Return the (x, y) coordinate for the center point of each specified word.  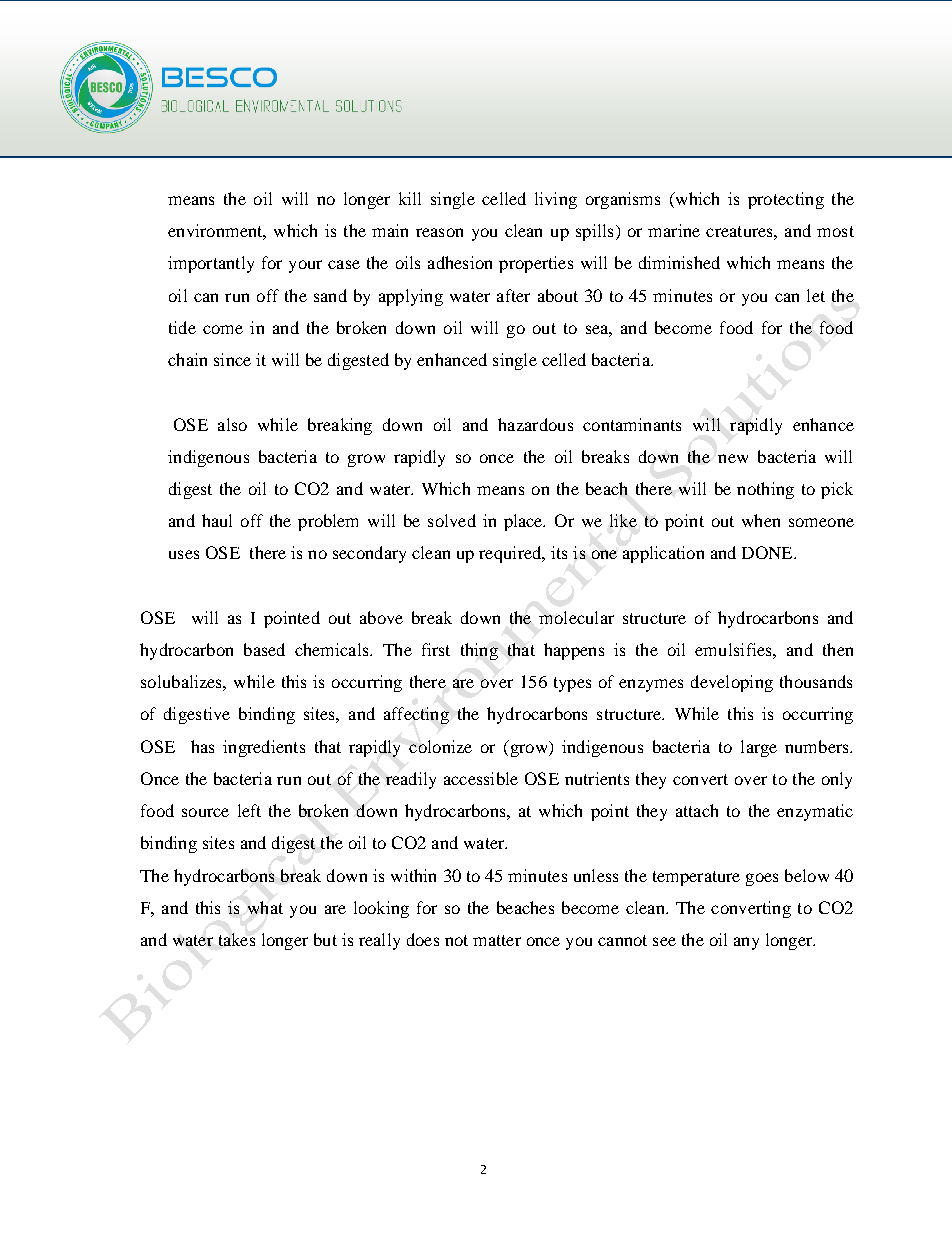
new (733, 458)
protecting (786, 200)
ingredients (264, 748)
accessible (481, 778)
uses (184, 554)
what (265, 907)
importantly (211, 264)
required (511, 554)
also (232, 424)
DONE (768, 552)
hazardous (535, 424)
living (556, 200)
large (759, 748)
